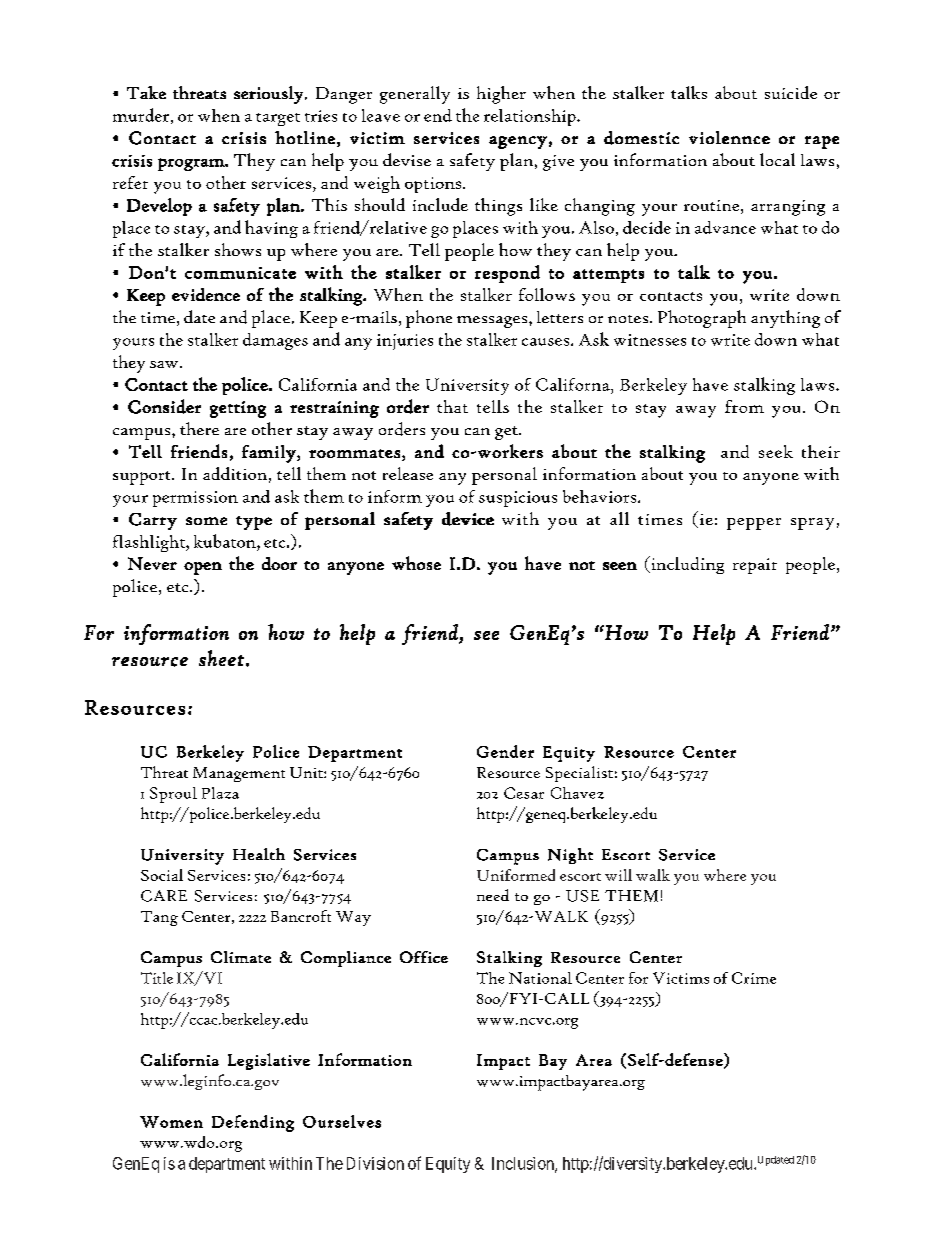 This screenshot has width=952, height=1233. I want to click on Social, so click(162, 875).
